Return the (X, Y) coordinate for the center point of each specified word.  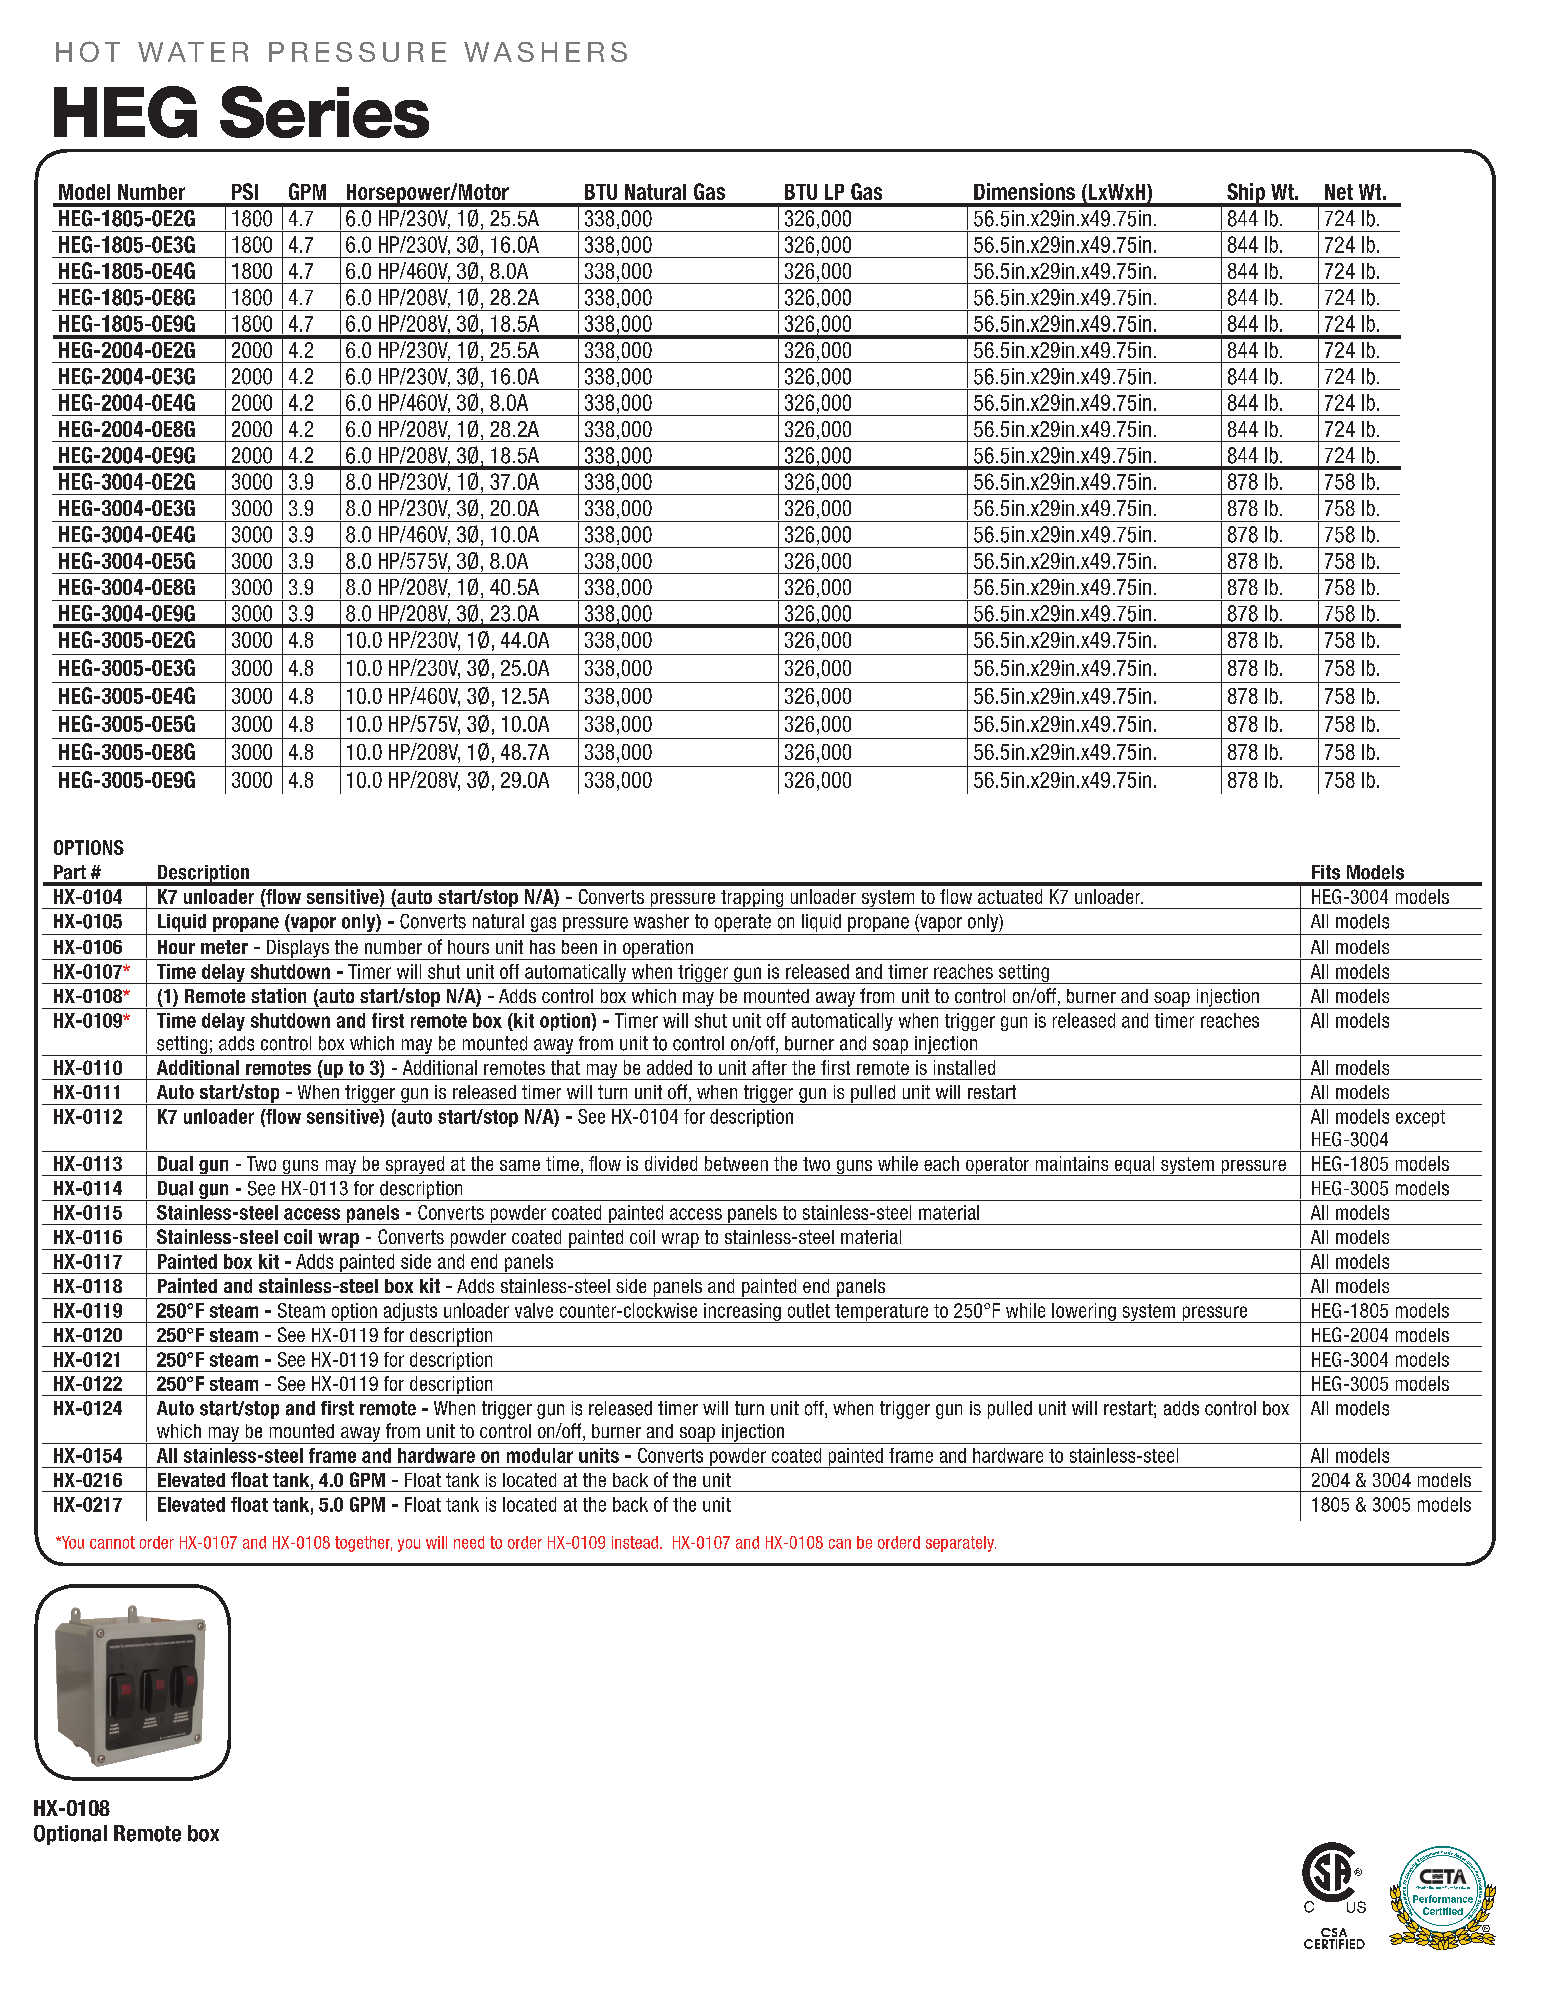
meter (224, 947)
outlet (809, 1310)
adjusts (410, 1313)
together (363, 1544)
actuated (1010, 896)
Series (324, 112)
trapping (752, 899)
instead (635, 1542)
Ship (1246, 194)
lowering (1084, 1313)
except (1420, 1118)
